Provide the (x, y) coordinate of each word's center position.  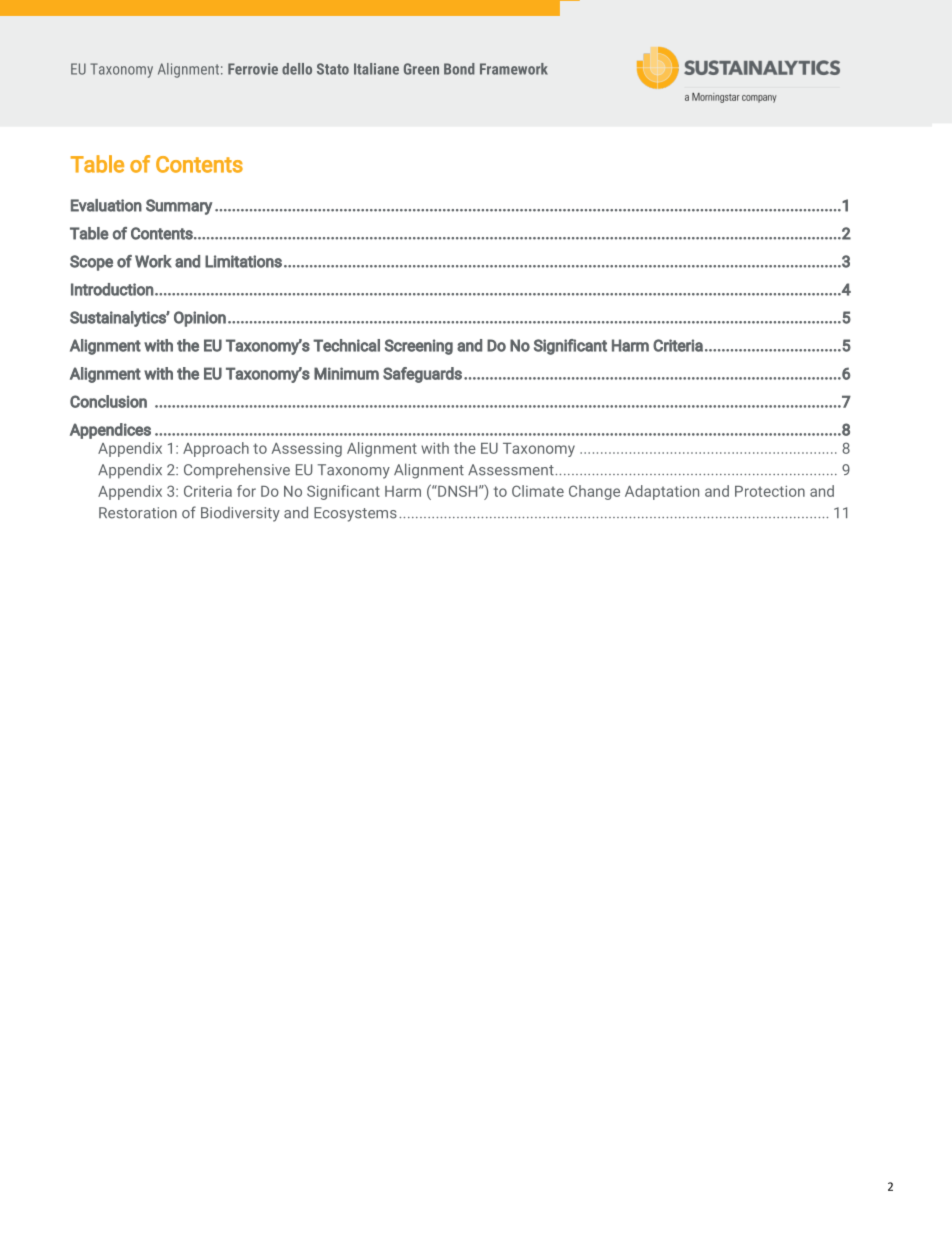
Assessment (512, 470)
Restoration (138, 513)
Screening (419, 347)
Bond (459, 69)
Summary (179, 207)
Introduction (112, 289)
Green (421, 69)
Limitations (243, 261)
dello (297, 69)
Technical (346, 345)
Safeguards (422, 375)
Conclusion (108, 401)
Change (594, 492)
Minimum (346, 373)
